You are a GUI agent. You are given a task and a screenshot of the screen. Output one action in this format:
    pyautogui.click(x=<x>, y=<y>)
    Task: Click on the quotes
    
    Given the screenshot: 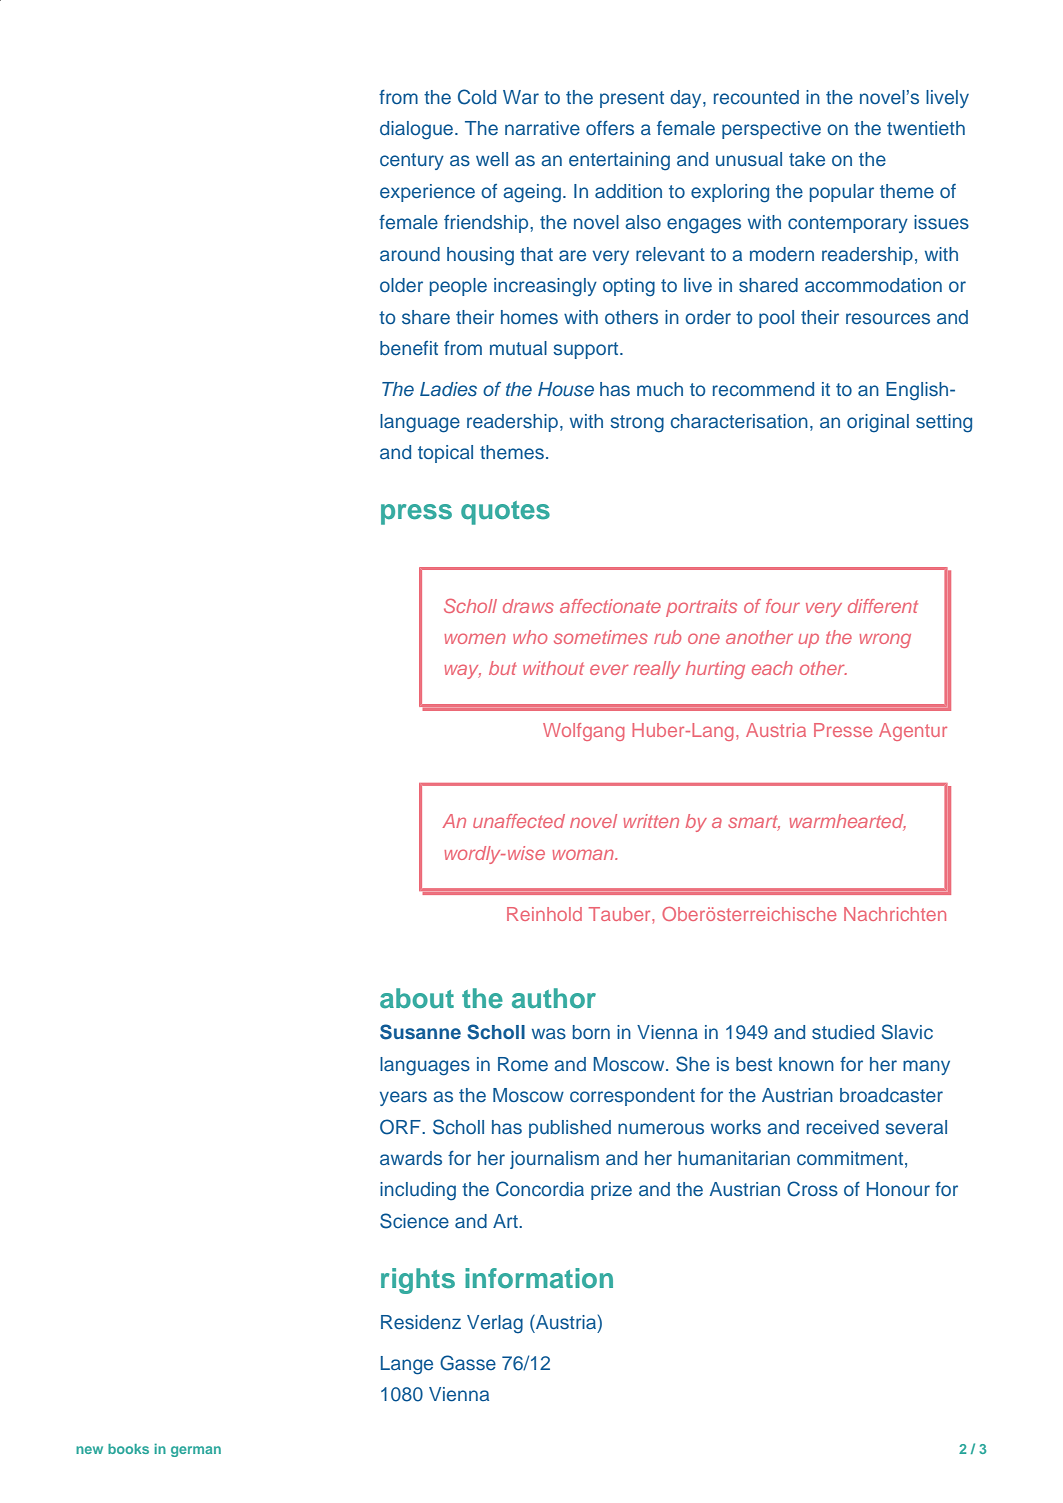 What is the action you would take?
    pyautogui.click(x=505, y=513)
